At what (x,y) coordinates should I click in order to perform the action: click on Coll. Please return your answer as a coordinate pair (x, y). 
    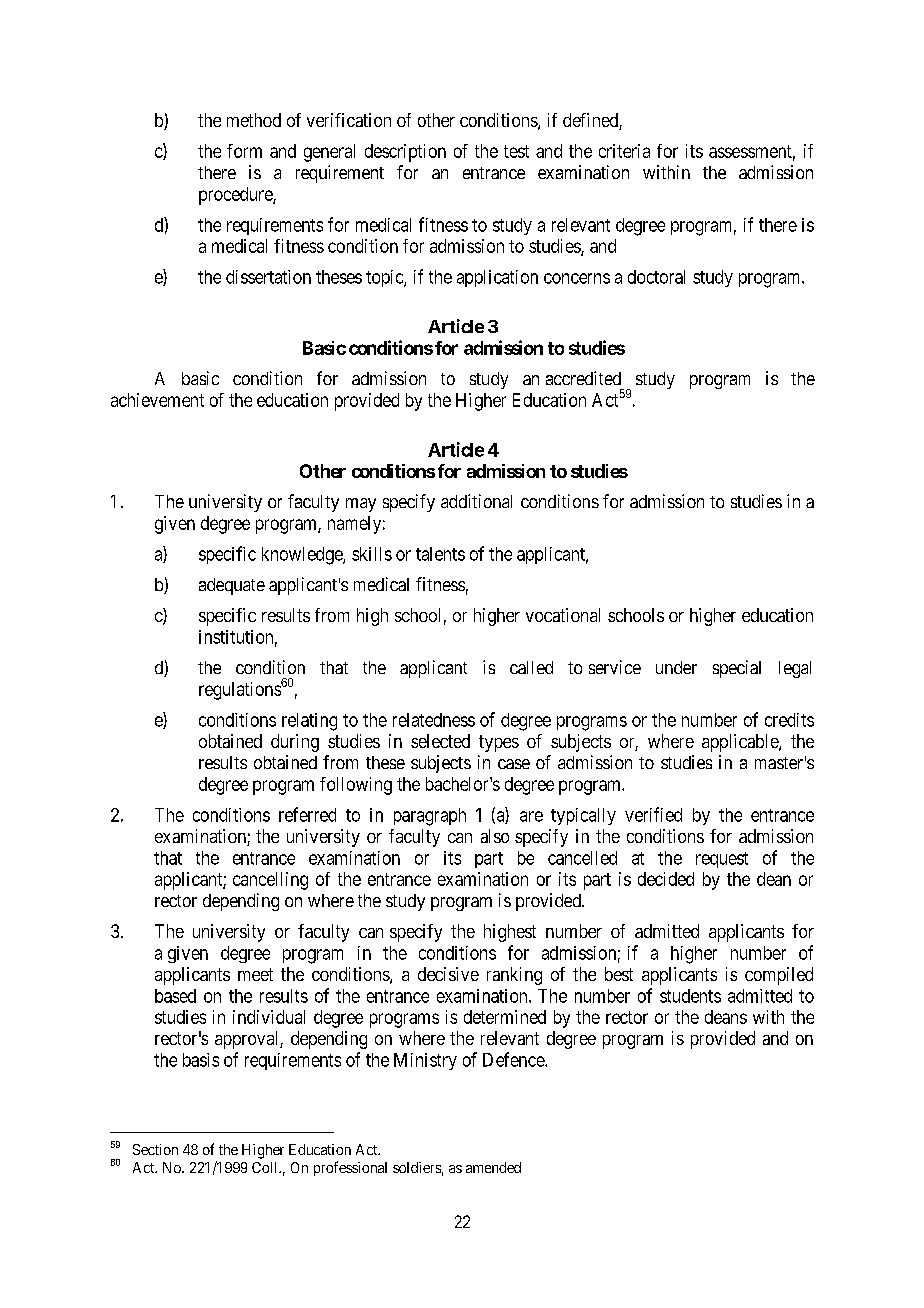
    Looking at the image, I should click on (266, 1167).
